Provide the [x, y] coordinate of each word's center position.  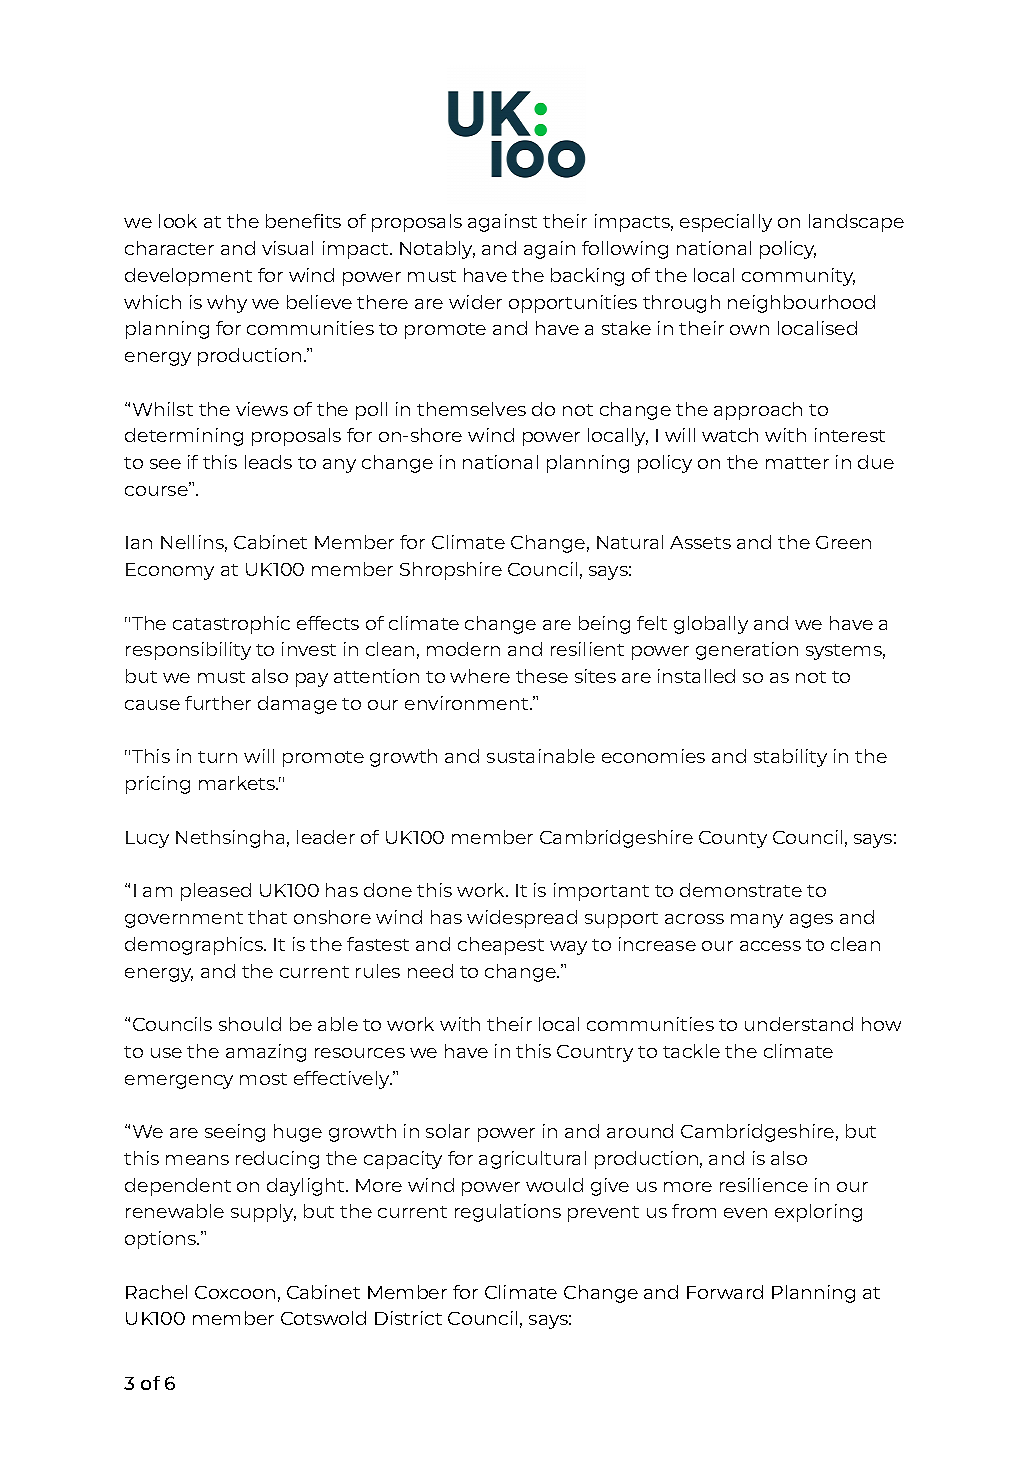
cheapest [501, 946]
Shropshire [451, 571]
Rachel [156, 1292]
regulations [508, 1213]
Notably [437, 250]
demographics [195, 946]
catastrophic [231, 625]
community [798, 277]
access [770, 946]
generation [747, 651]
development [188, 277]
